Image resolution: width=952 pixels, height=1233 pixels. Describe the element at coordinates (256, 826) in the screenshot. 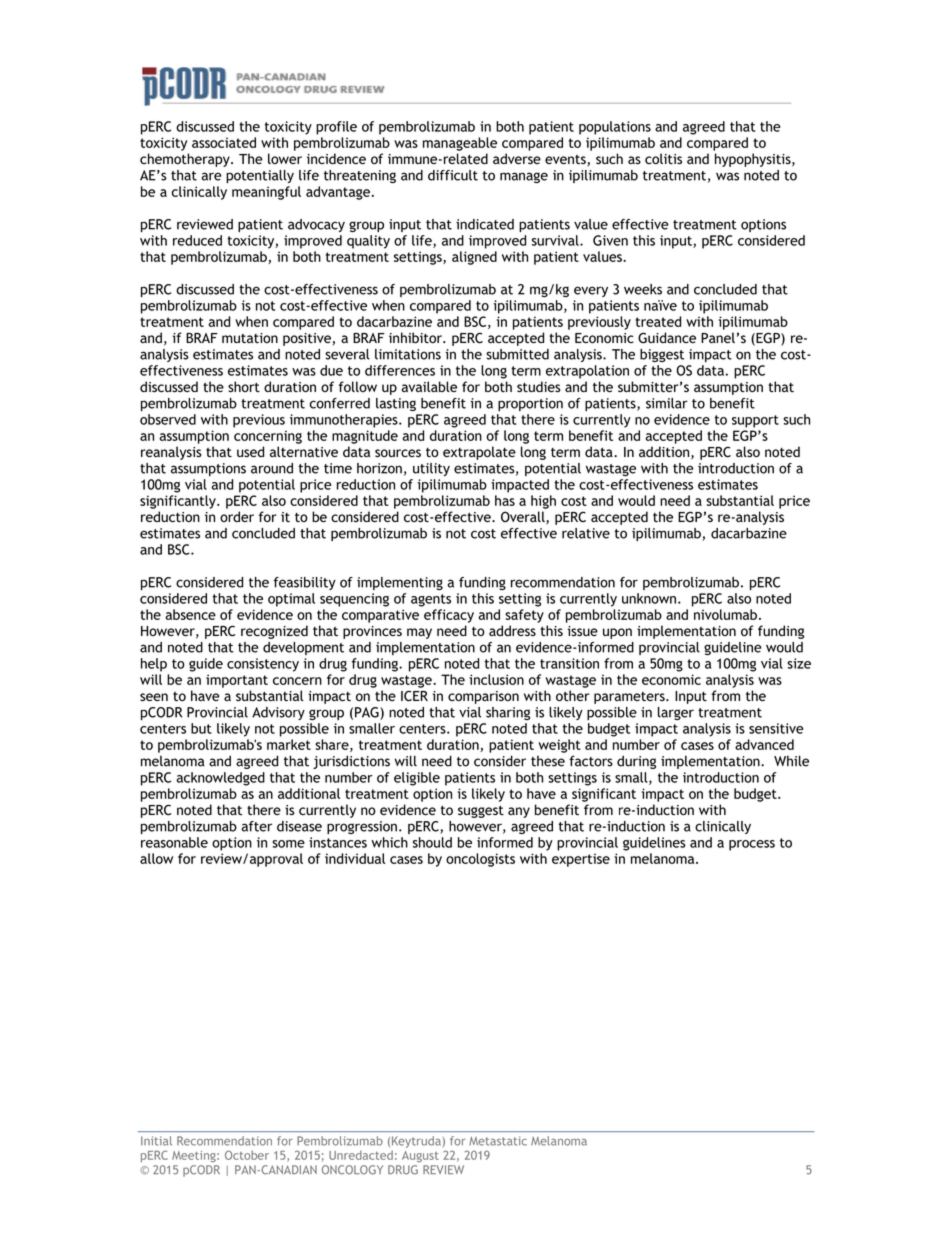

I see `after` at that location.
